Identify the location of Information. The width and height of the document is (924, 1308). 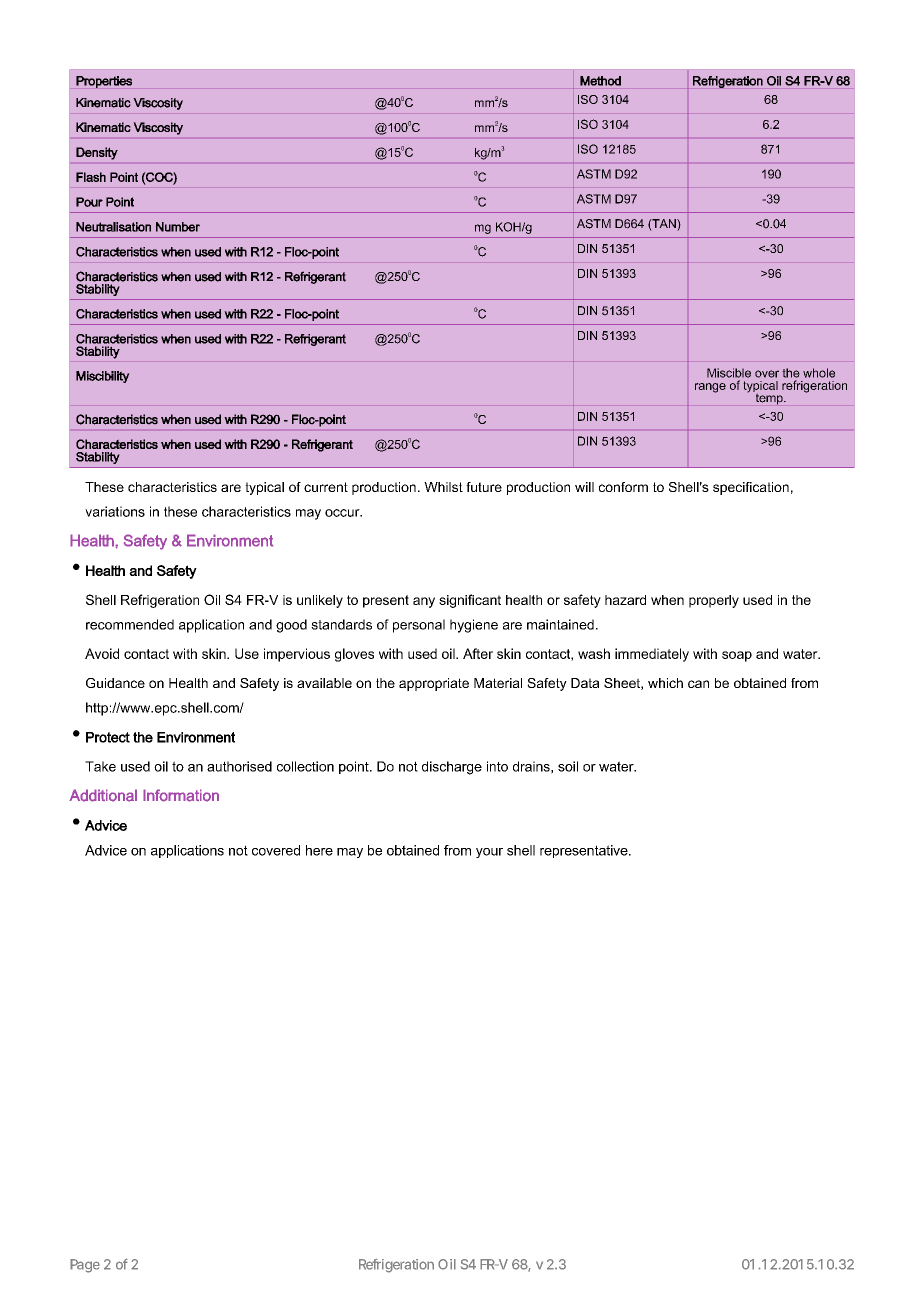
(181, 795).
